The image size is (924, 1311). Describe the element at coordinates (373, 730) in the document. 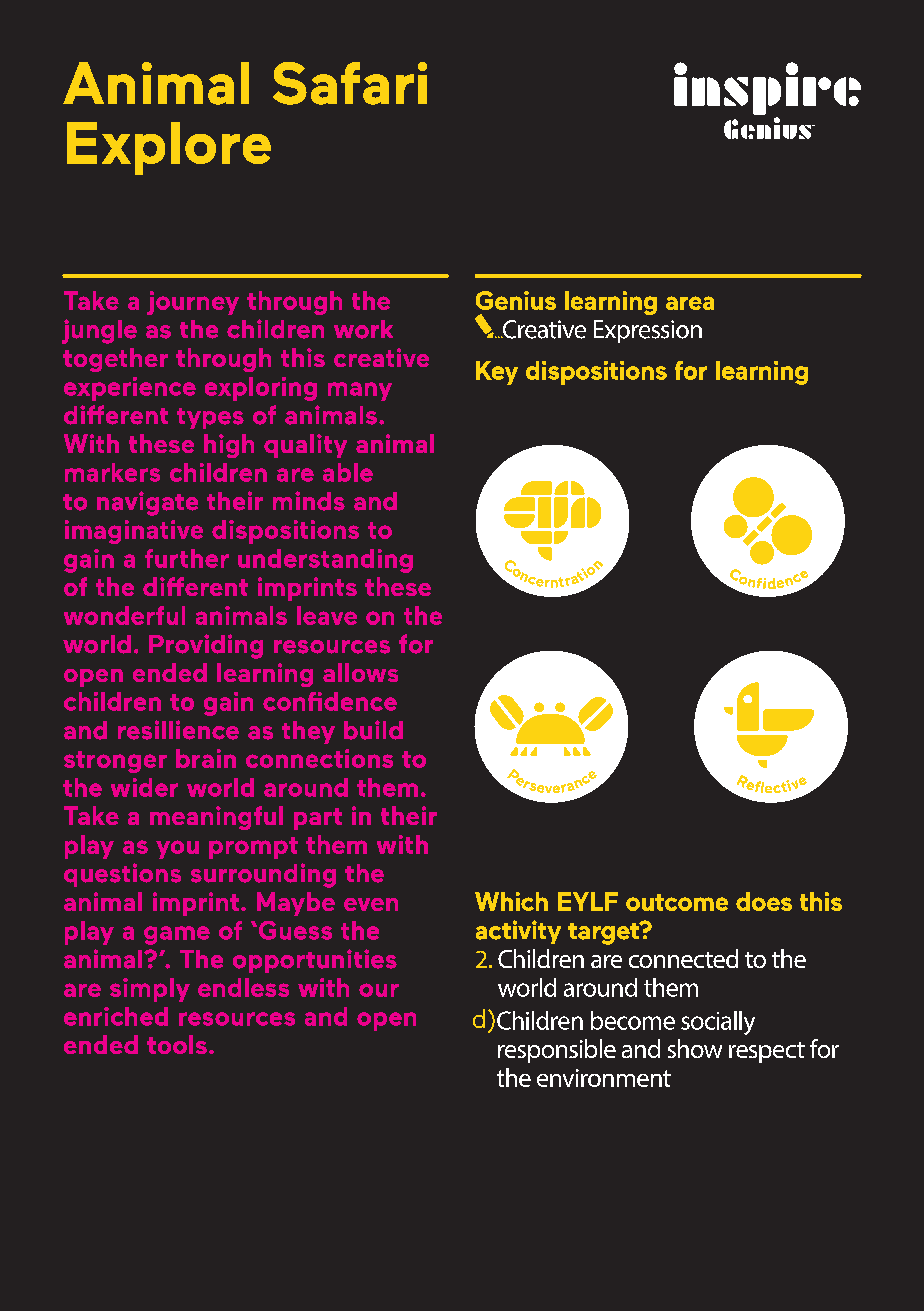

I see `build` at that location.
